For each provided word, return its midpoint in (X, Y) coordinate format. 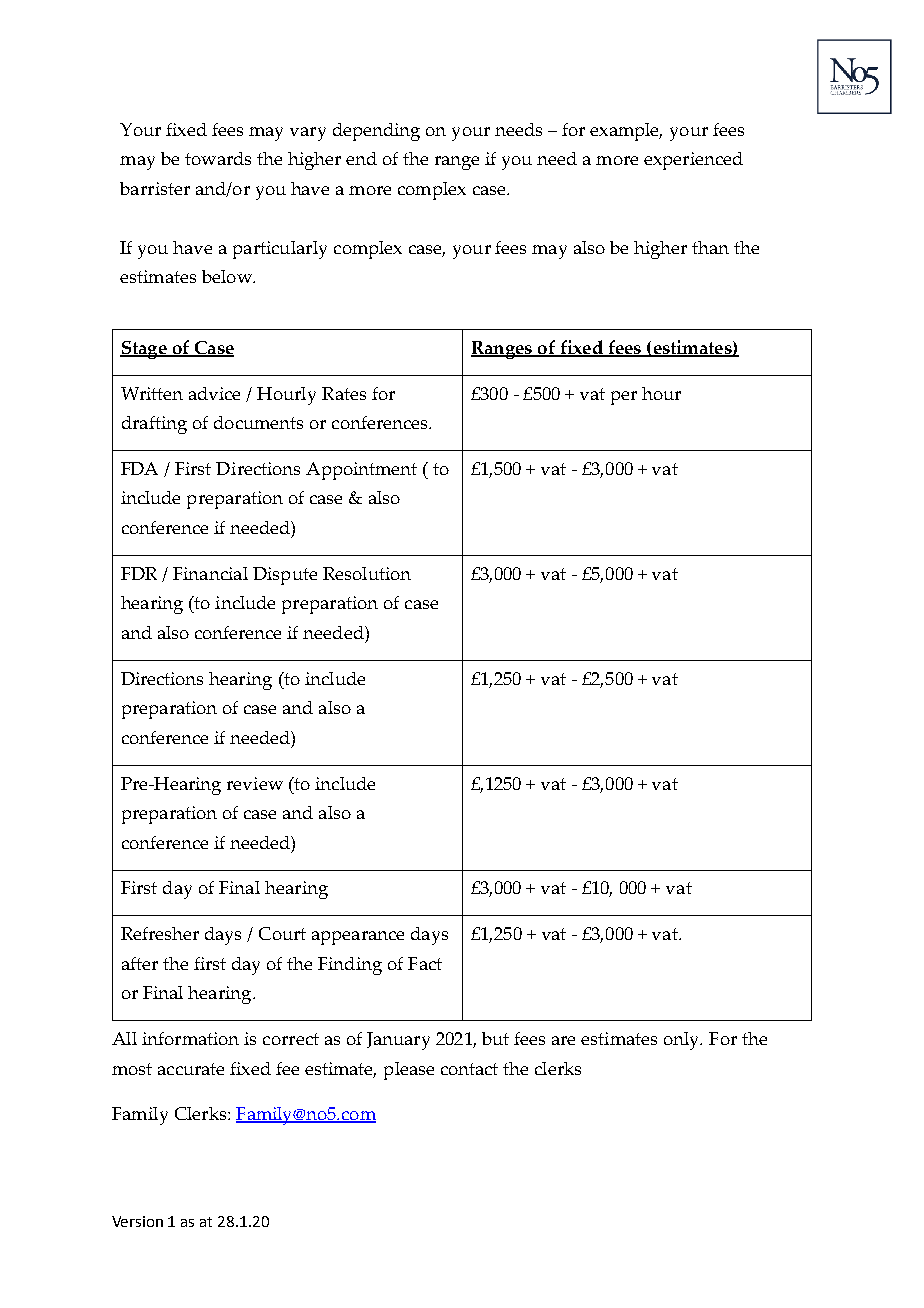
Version (137, 1221)
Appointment (361, 471)
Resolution (367, 573)
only (683, 1041)
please (409, 1071)
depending (376, 132)
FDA (139, 468)
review (255, 783)
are (563, 1040)
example (626, 132)
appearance (358, 938)
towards (218, 158)
